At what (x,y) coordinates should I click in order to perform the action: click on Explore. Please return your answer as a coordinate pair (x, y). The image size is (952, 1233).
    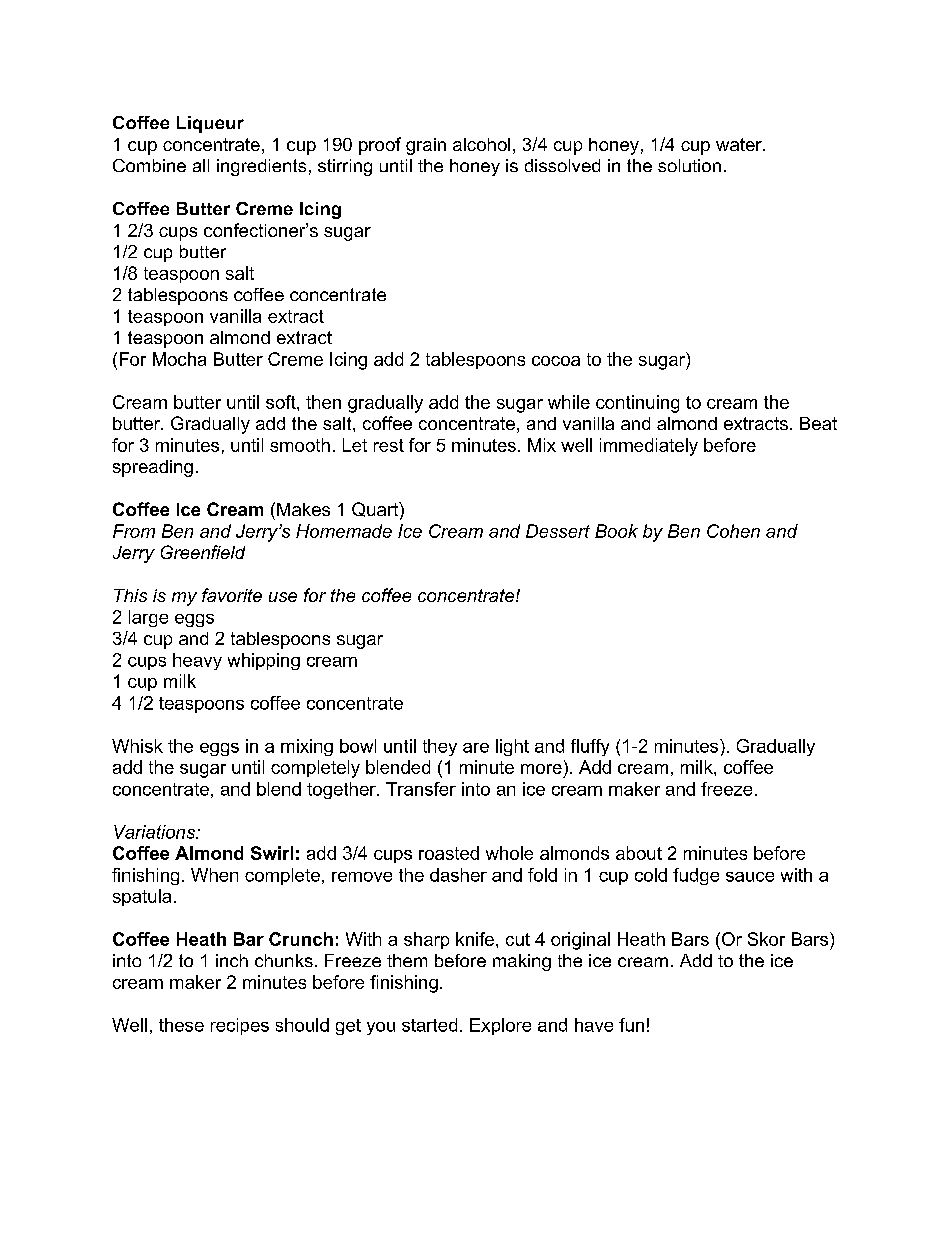
    Looking at the image, I should click on (500, 1026).
